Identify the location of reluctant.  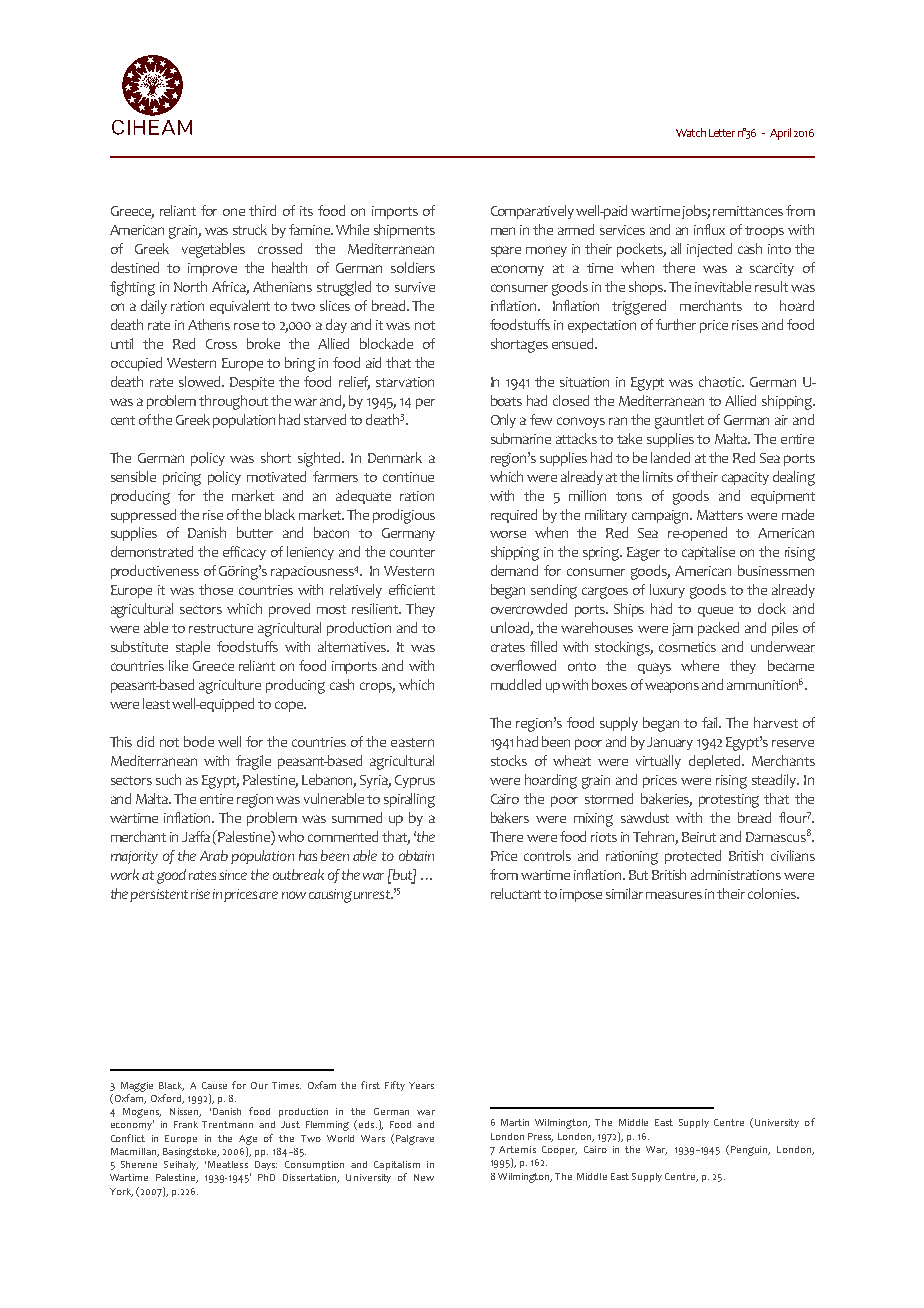
(516, 893).
